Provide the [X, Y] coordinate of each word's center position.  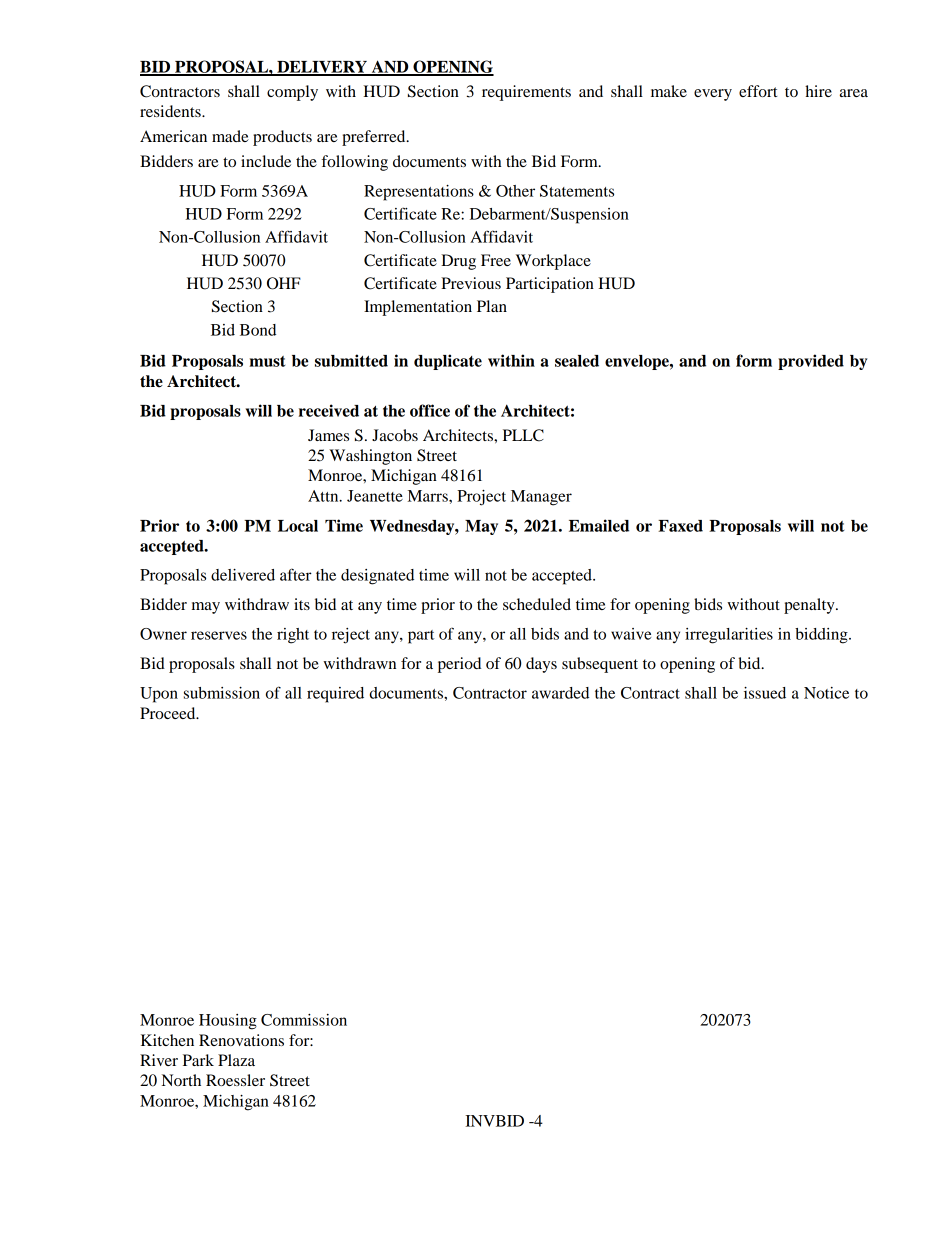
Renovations [241, 1040]
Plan [492, 306]
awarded [560, 693]
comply [292, 93]
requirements [526, 93]
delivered [243, 575]
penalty [810, 606]
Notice [826, 693]
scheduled [537, 604]
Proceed [169, 713]
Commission [304, 1020]
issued [765, 693]
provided [811, 362]
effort [758, 91]
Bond [258, 330]
